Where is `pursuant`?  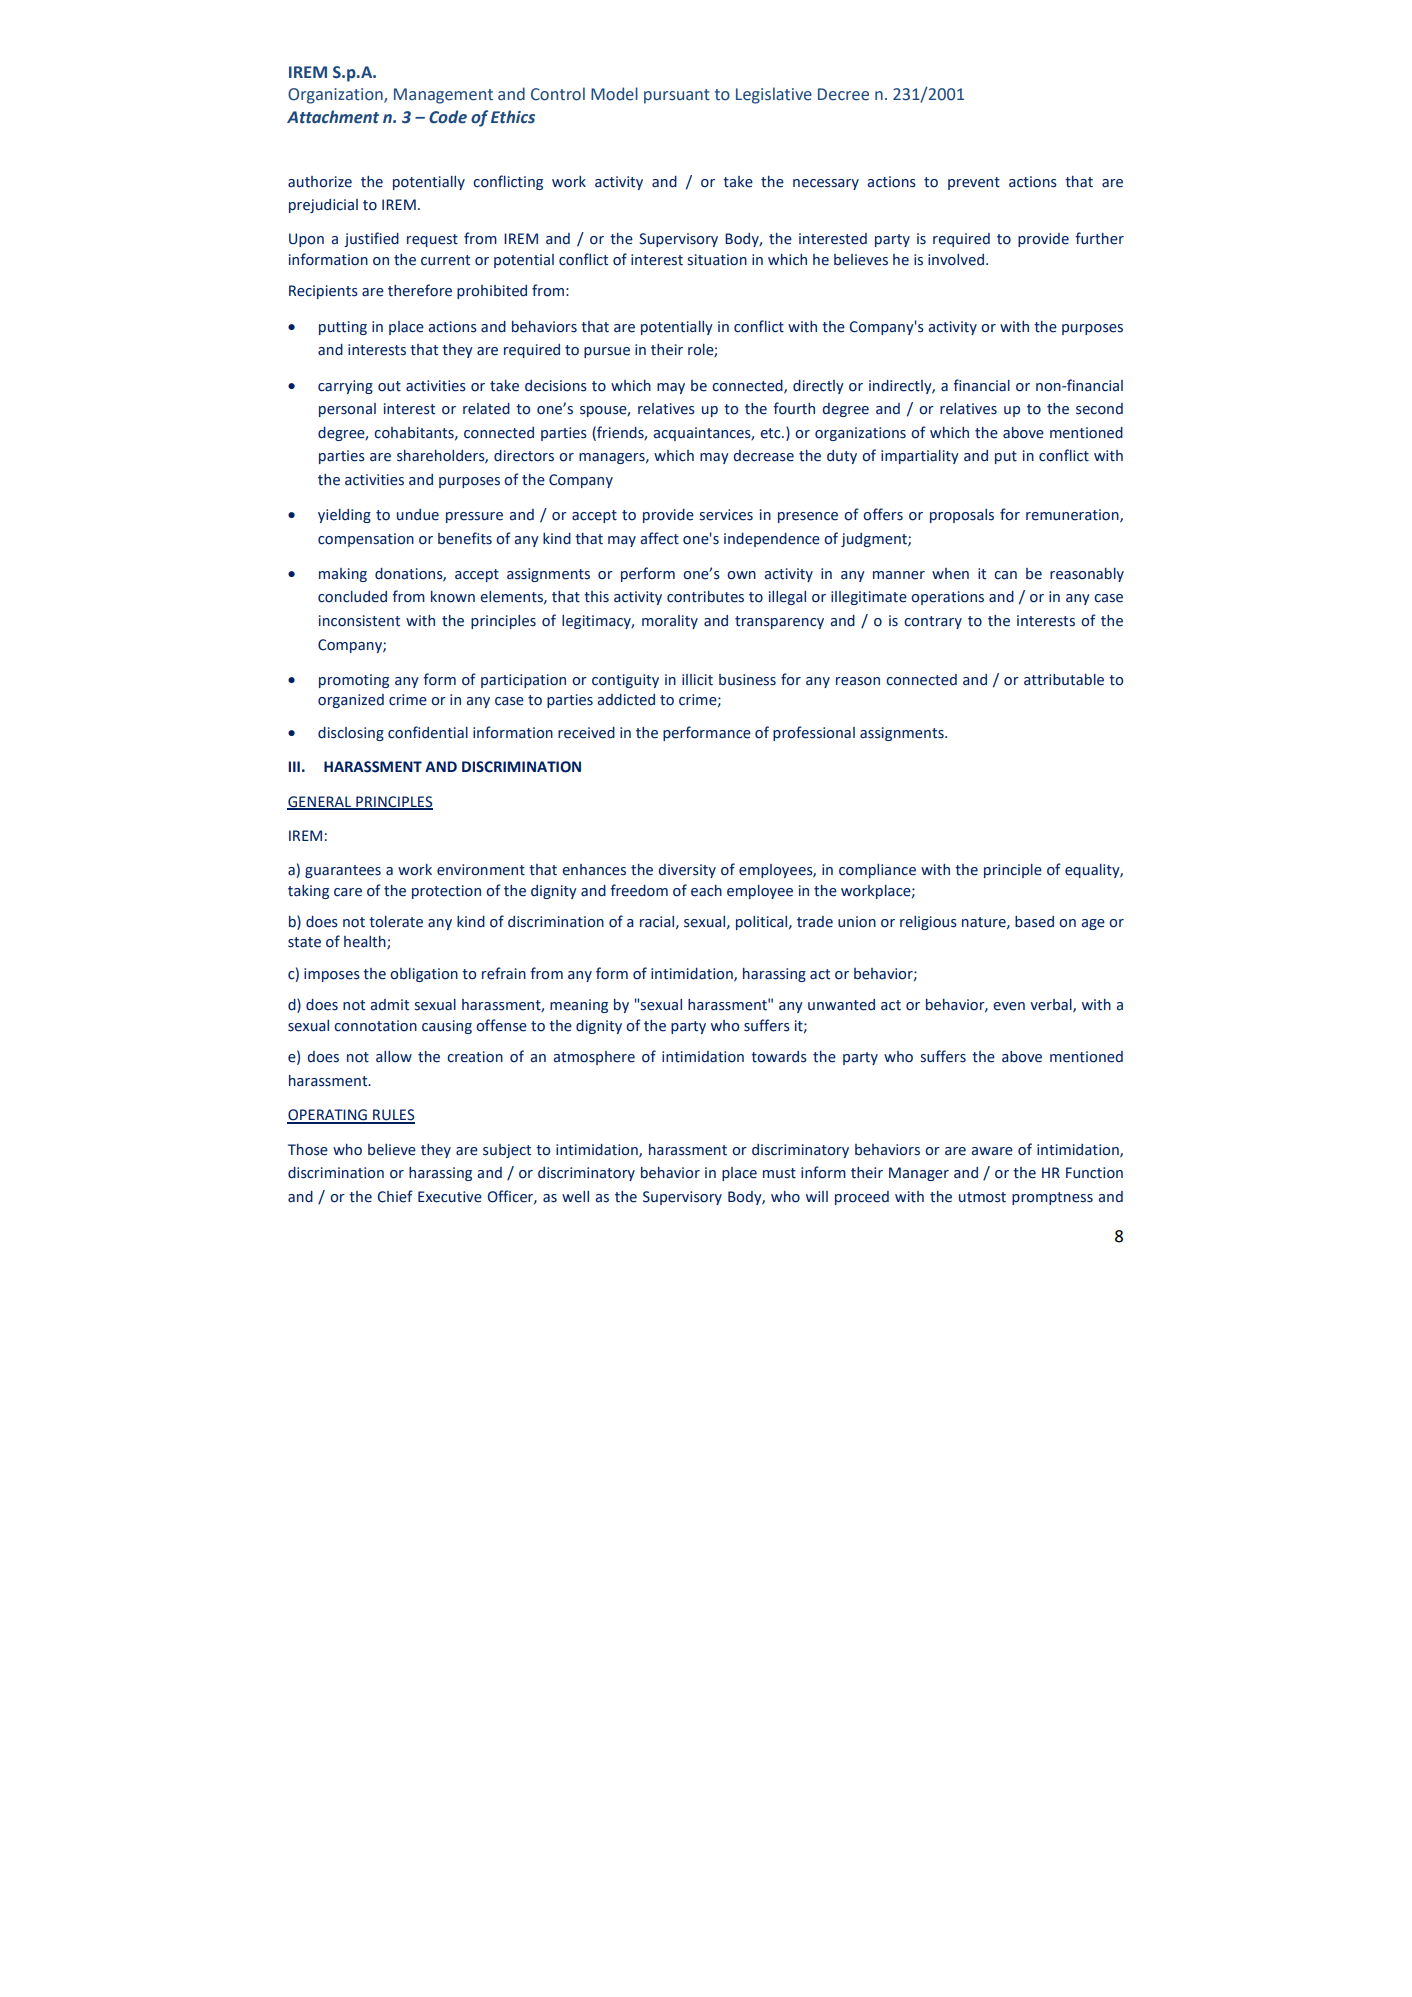
pursuant is located at coordinates (677, 96).
